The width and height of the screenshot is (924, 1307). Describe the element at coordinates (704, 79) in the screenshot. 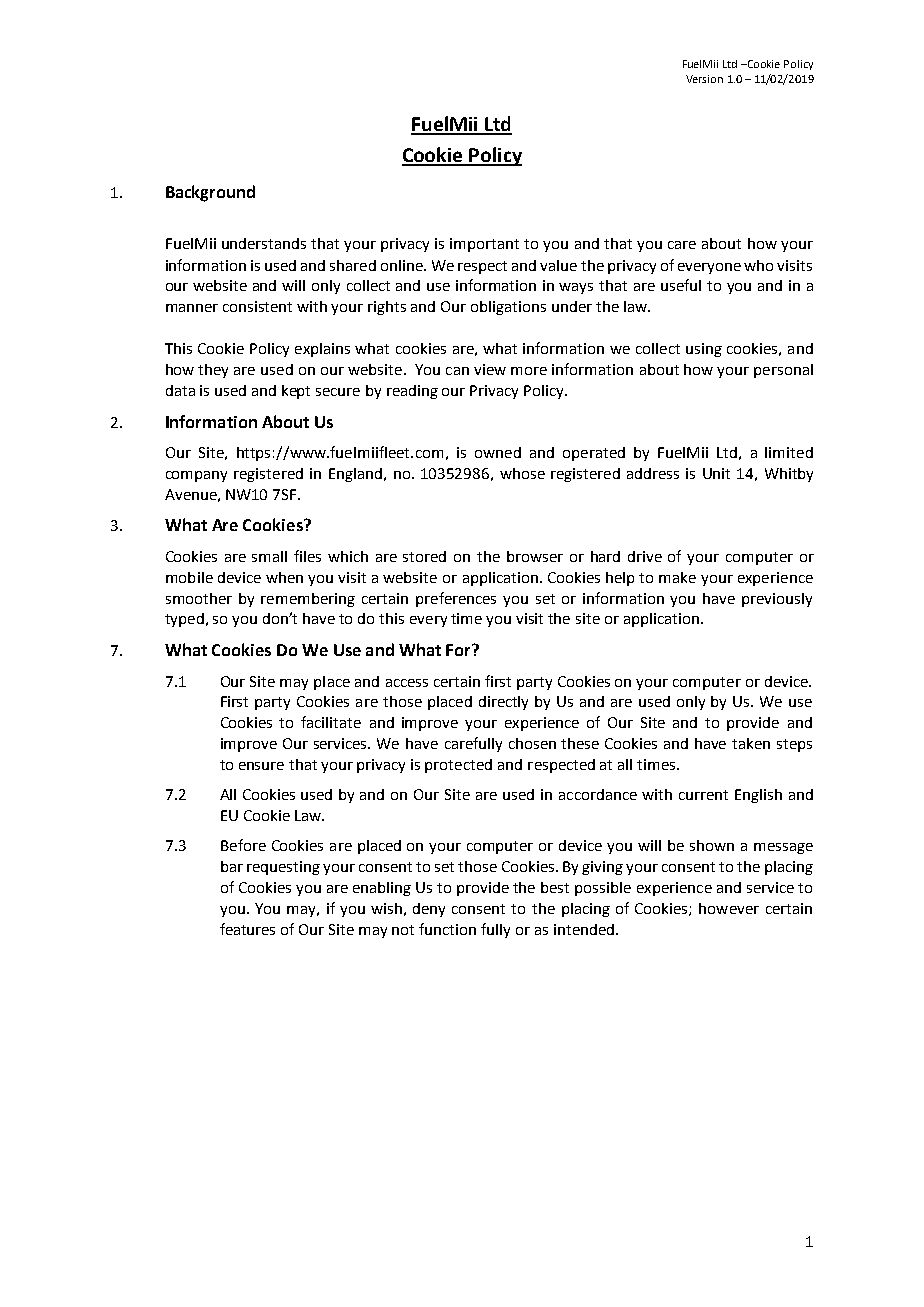

I see `Version` at that location.
